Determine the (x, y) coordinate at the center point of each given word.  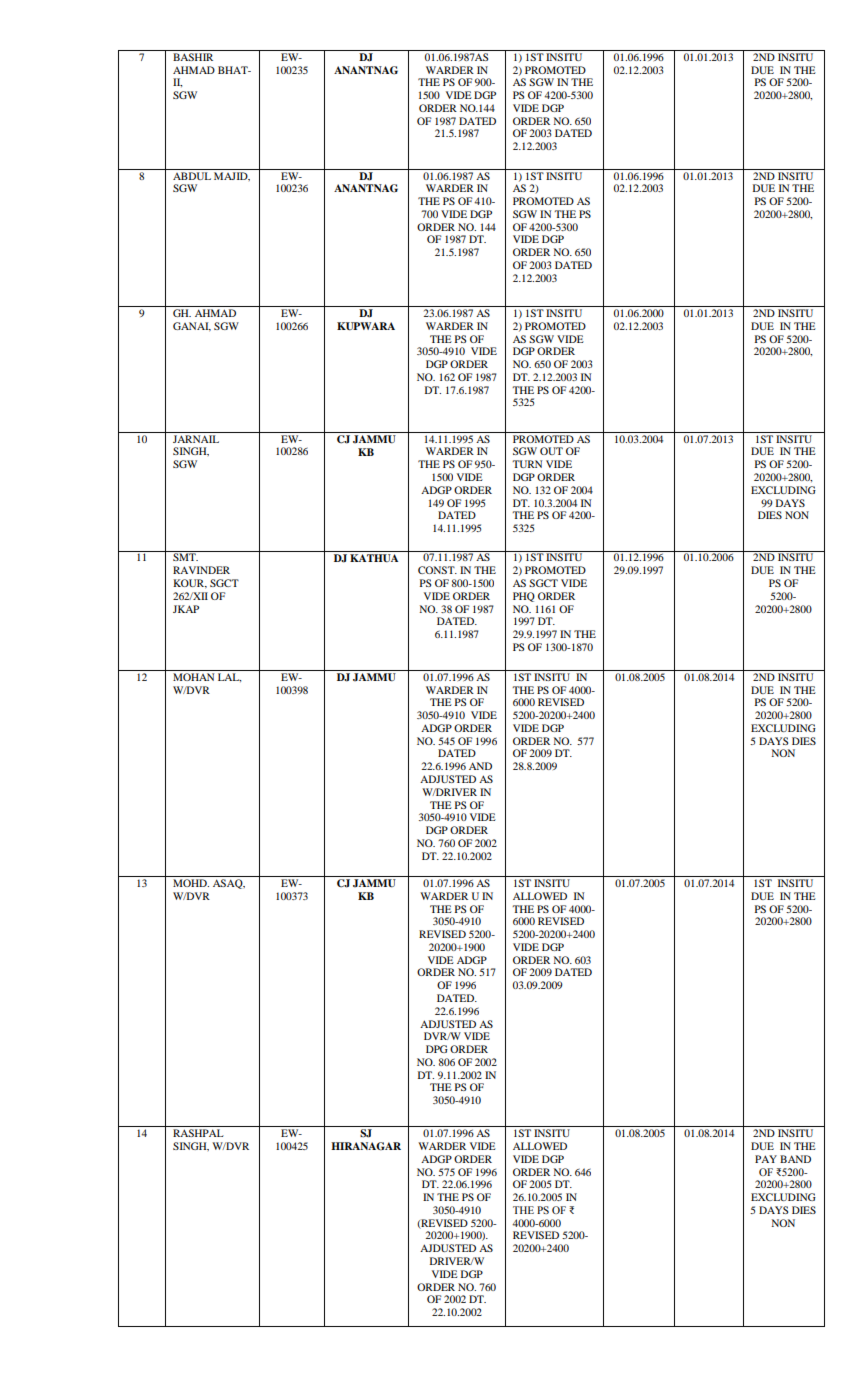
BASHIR (193, 57)
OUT (551, 451)
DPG (437, 1049)
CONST (437, 570)
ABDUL (192, 176)
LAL (229, 677)
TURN (527, 464)
